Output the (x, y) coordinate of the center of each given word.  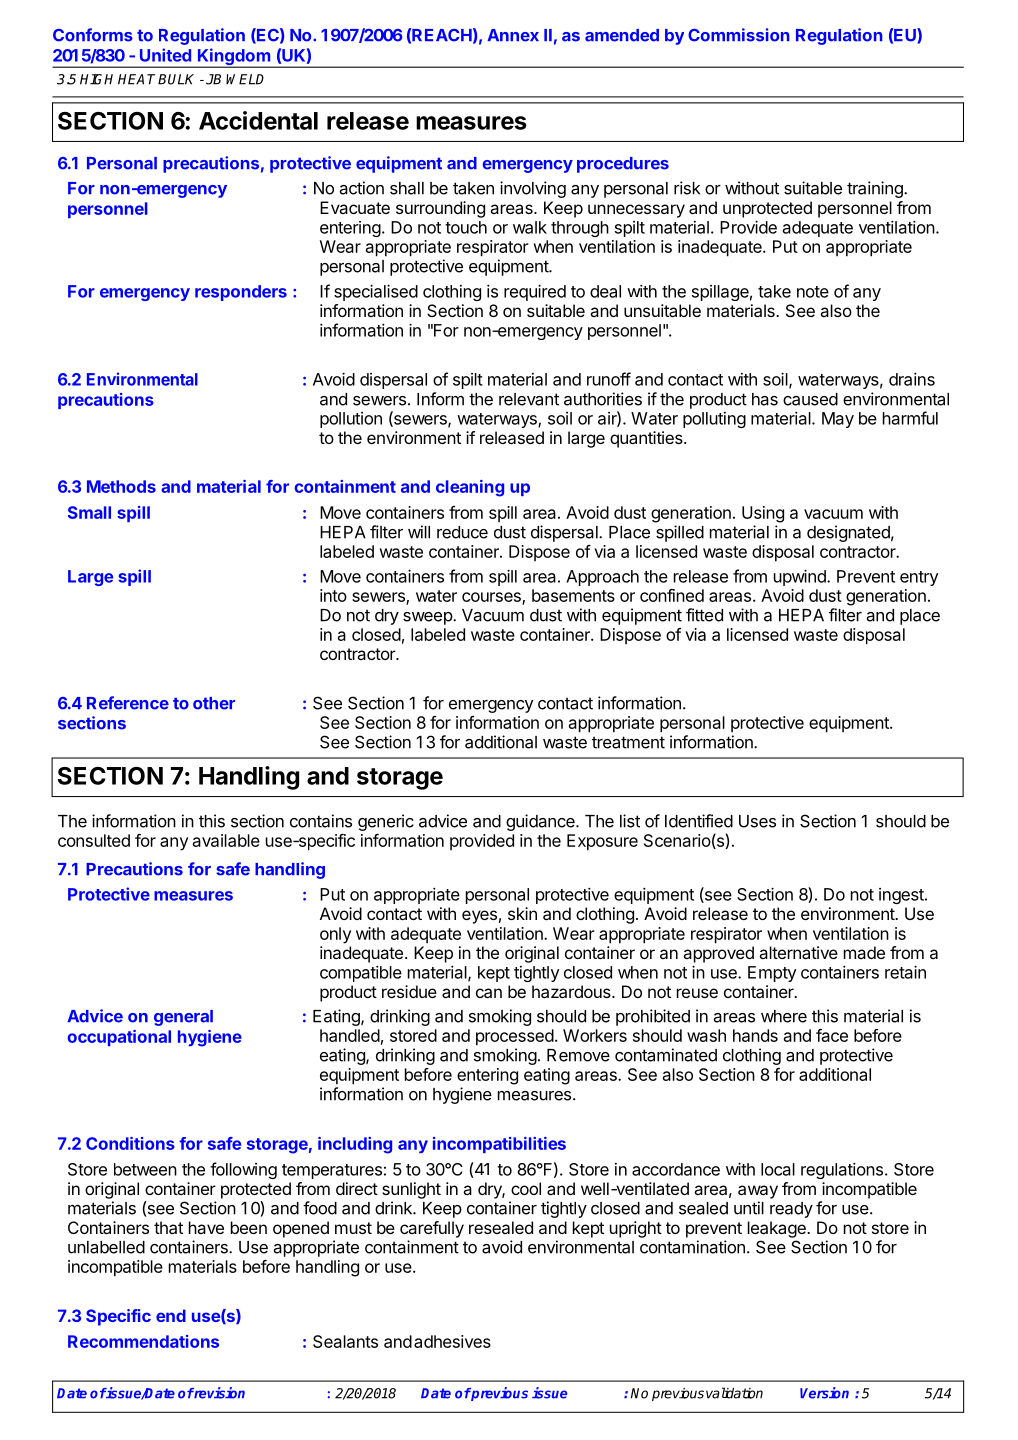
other (214, 703)
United (165, 55)
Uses (757, 821)
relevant (529, 399)
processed (515, 1037)
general (183, 1018)
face (832, 1035)
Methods (121, 486)
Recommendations (143, 1341)
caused (810, 399)
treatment (628, 742)
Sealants (345, 1341)
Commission (739, 35)
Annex (513, 35)
